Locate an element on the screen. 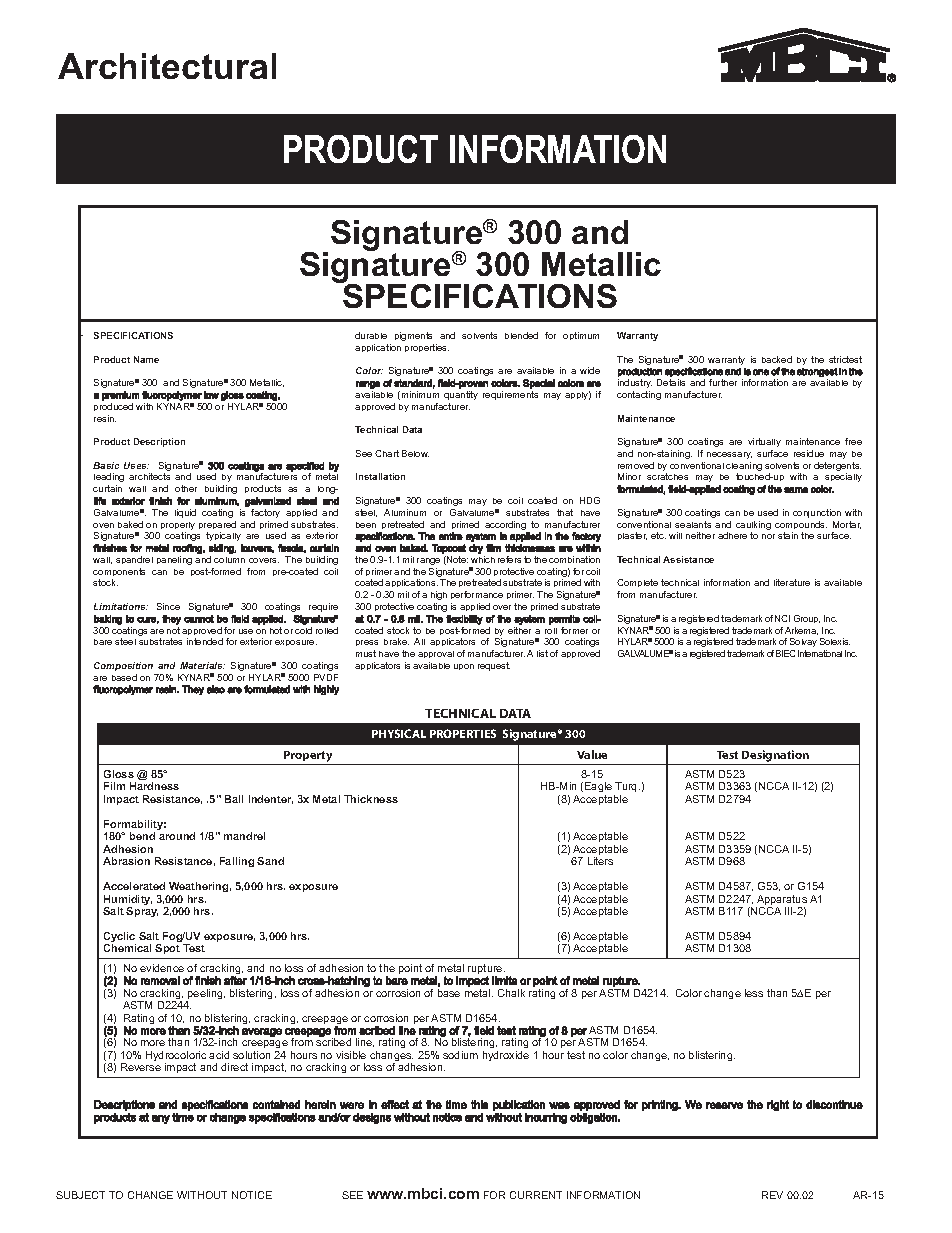  Name is located at coordinates (146, 359).
